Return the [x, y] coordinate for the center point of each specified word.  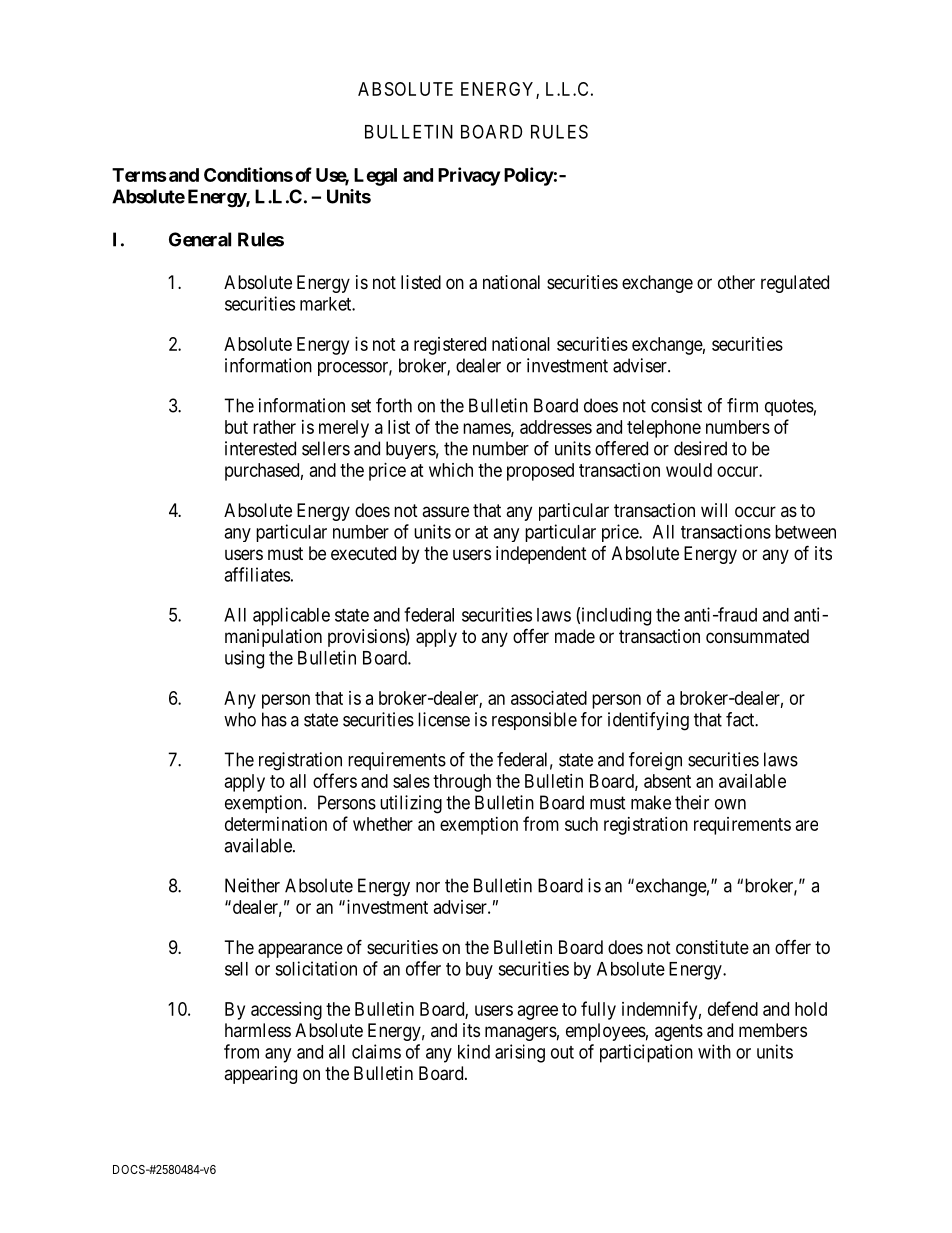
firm [742, 405]
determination [276, 824]
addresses [556, 427]
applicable [291, 616]
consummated [757, 636]
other [736, 282]
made [575, 636]
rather [274, 427]
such [581, 824]
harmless [258, 1030]
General [200, 239]
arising [520, 1053]
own [730, 804]
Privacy [469, 176]
